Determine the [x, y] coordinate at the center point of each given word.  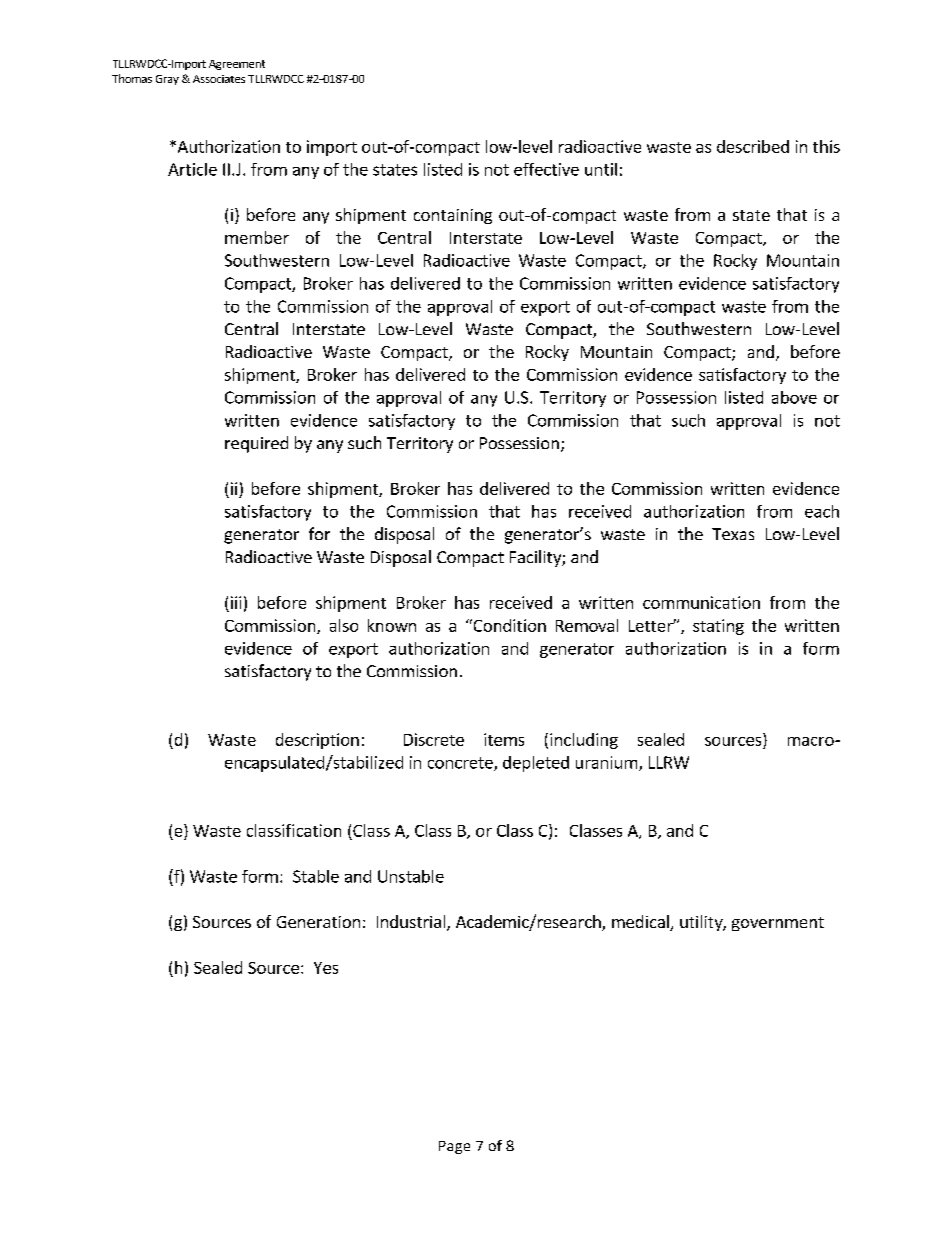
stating [718, 627]
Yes [326, 968]
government [778, 924]
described [753, 146]
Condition [508, 625]
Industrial [412, 923]
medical [641, 923]
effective [546, 169]
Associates [219, 79]
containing [453, 216]
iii [236, 602]
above [794, 397]
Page [454, 1147]
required [256, 444]
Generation [318, 922]
